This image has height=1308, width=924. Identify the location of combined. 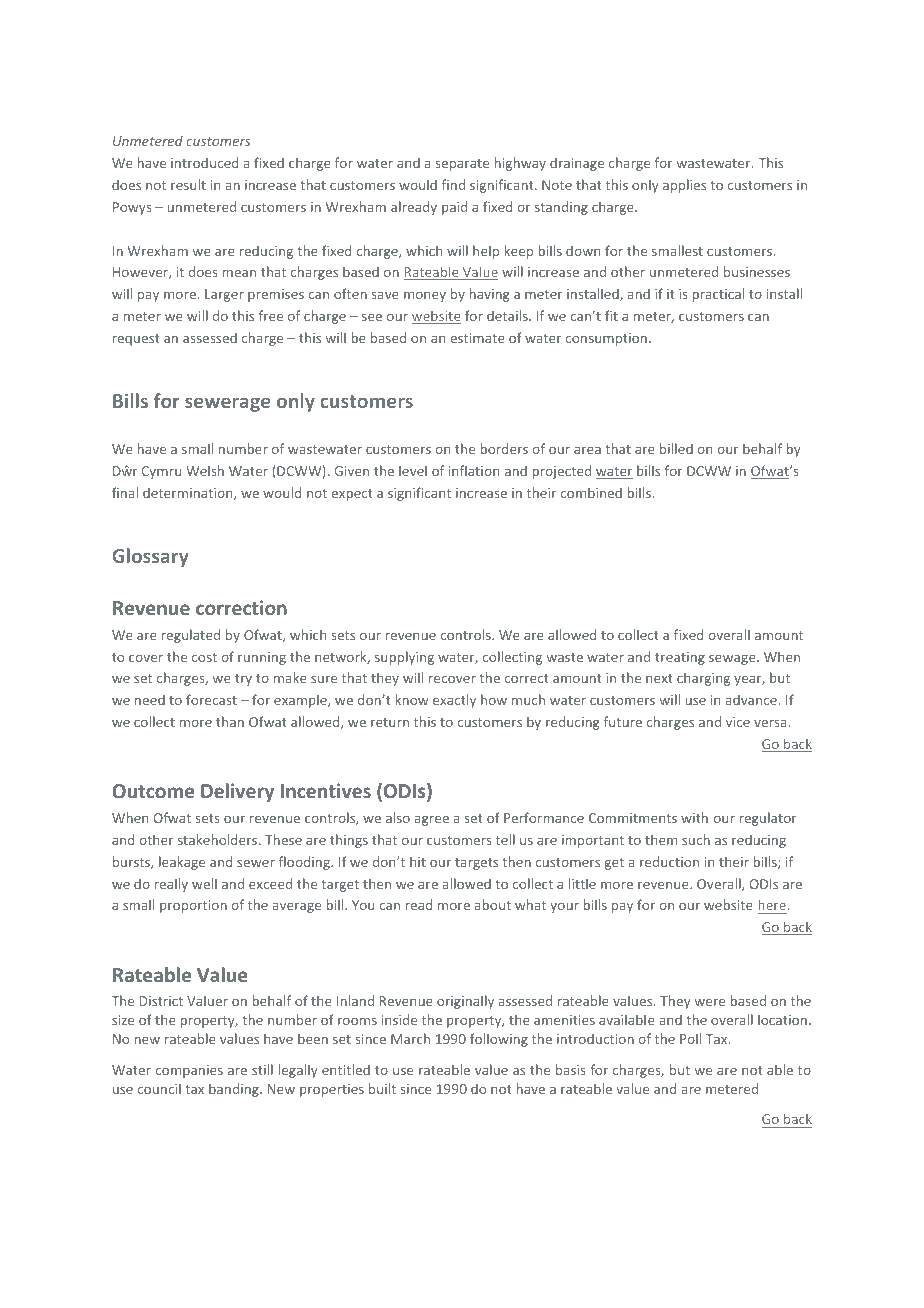
(591, 492).
